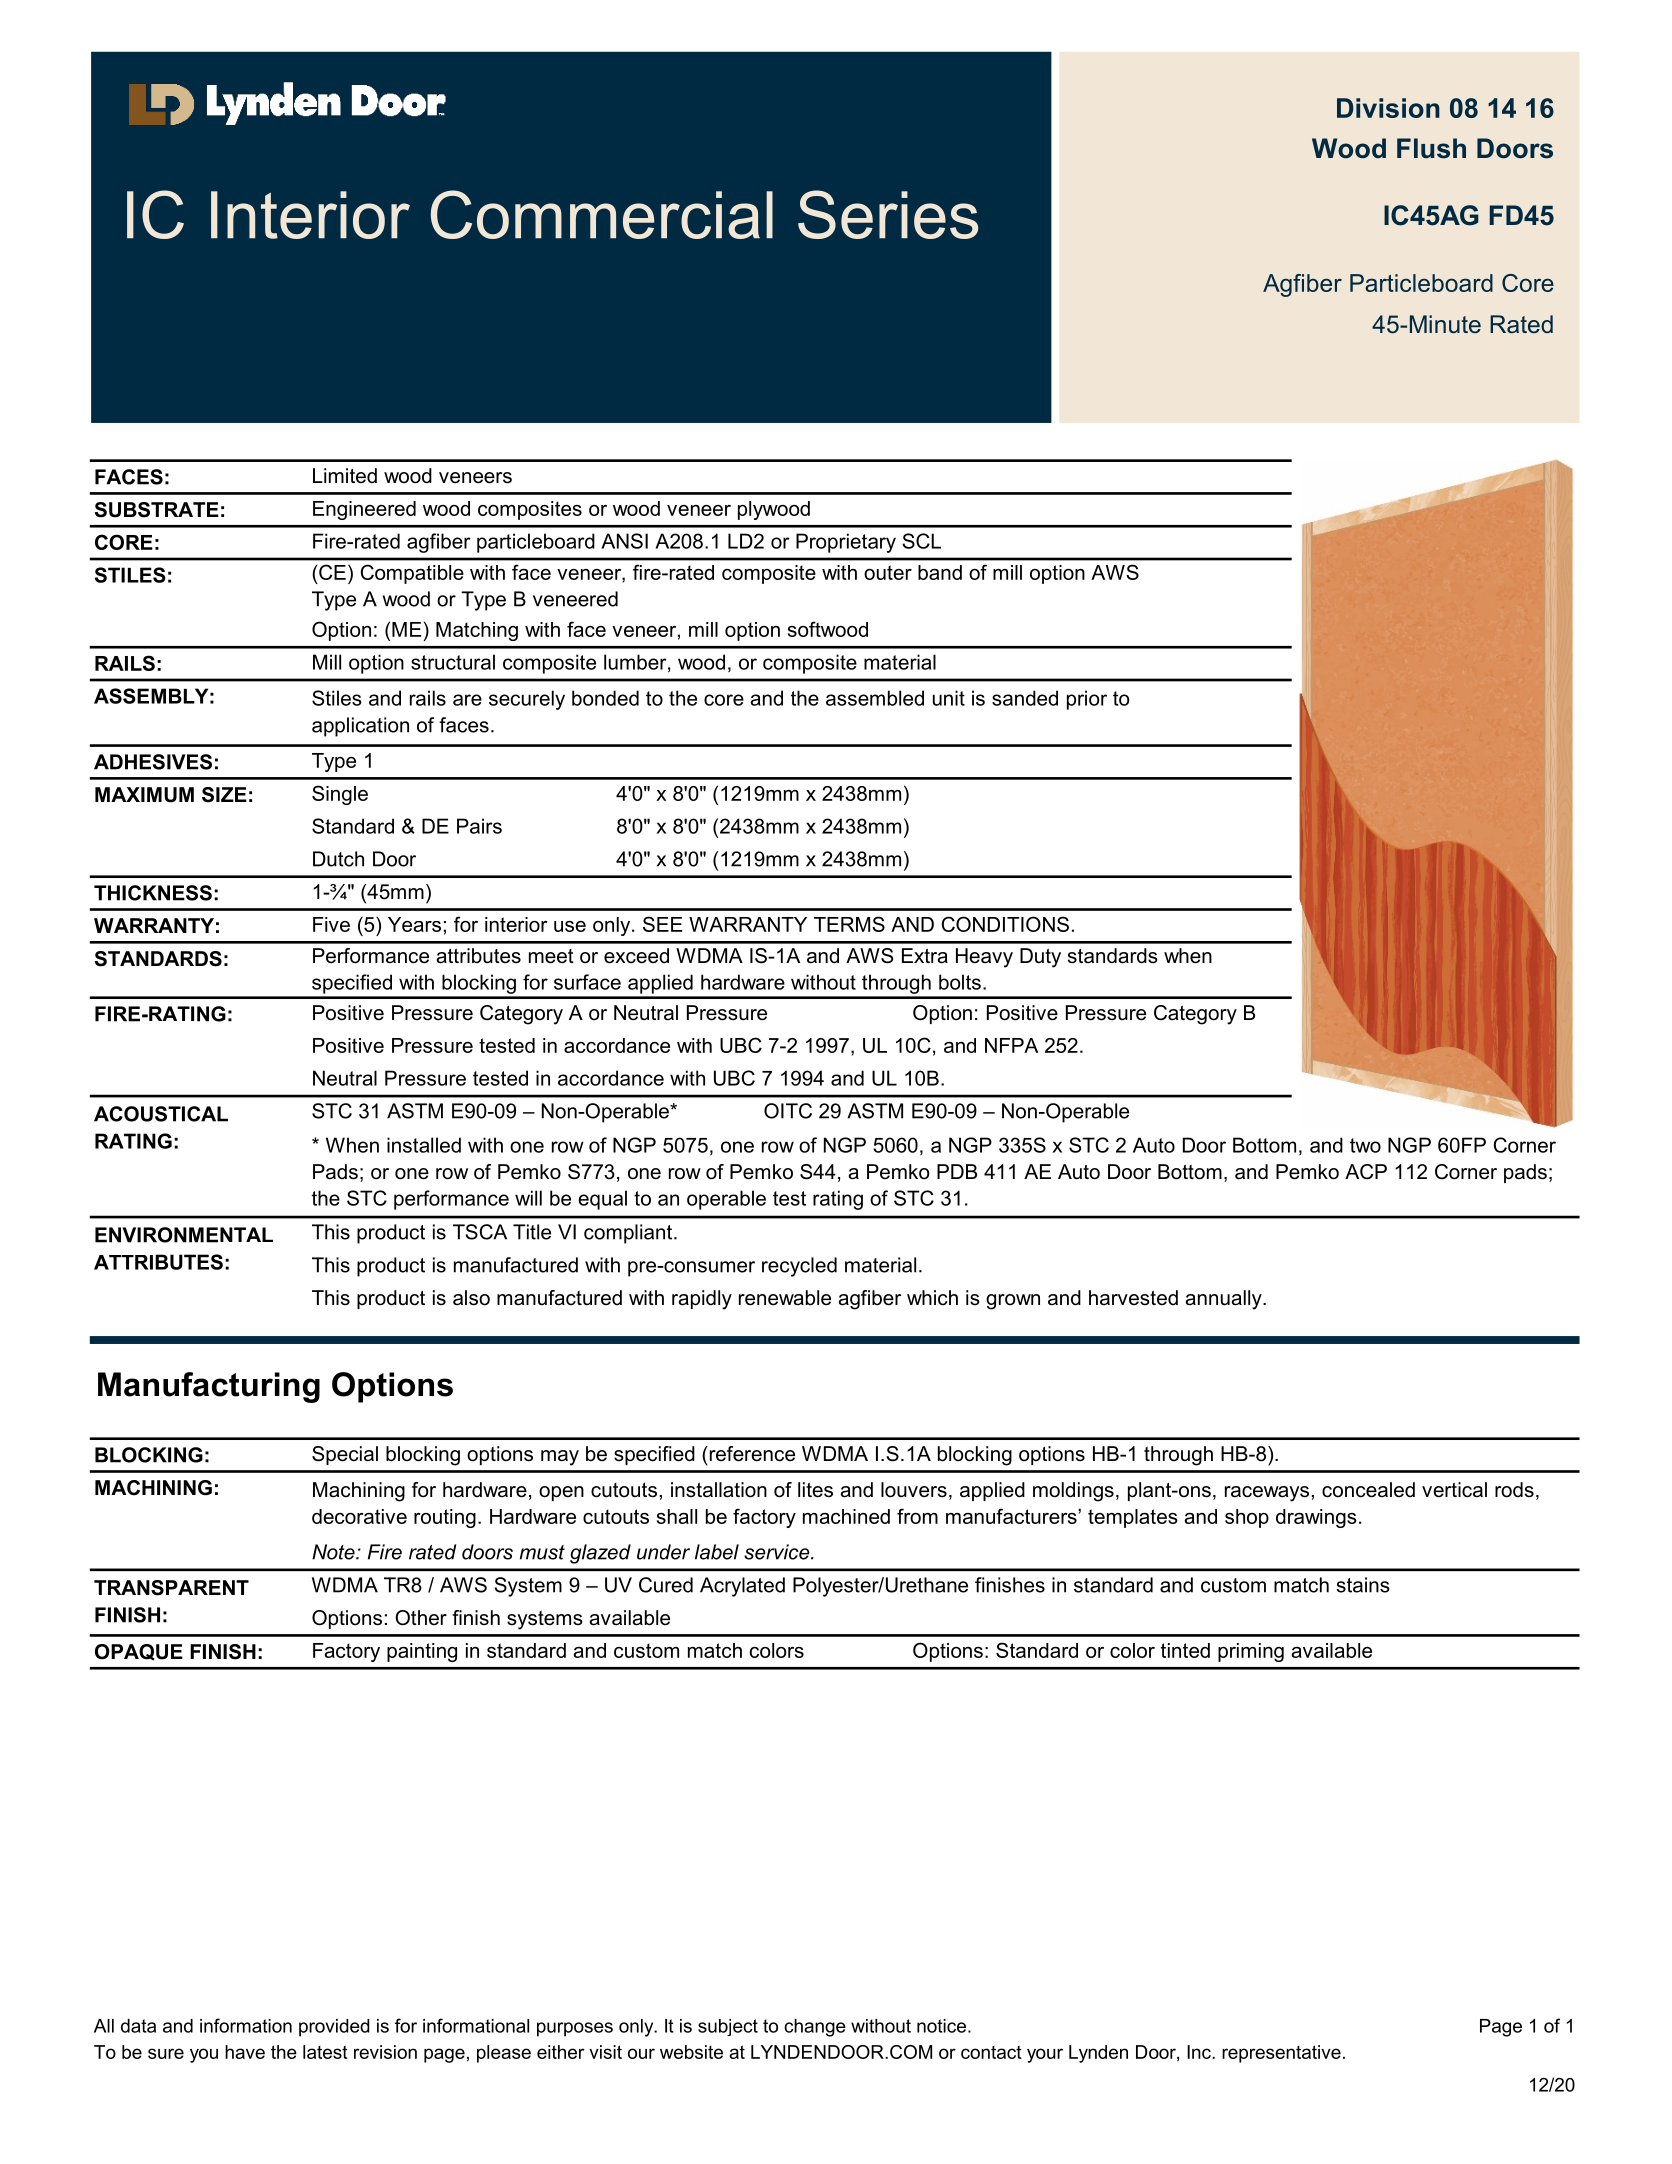  What do you see at coordinates (602, 214) in the screenshot?
I see `Commercial` at bounding box center [602, 214].
